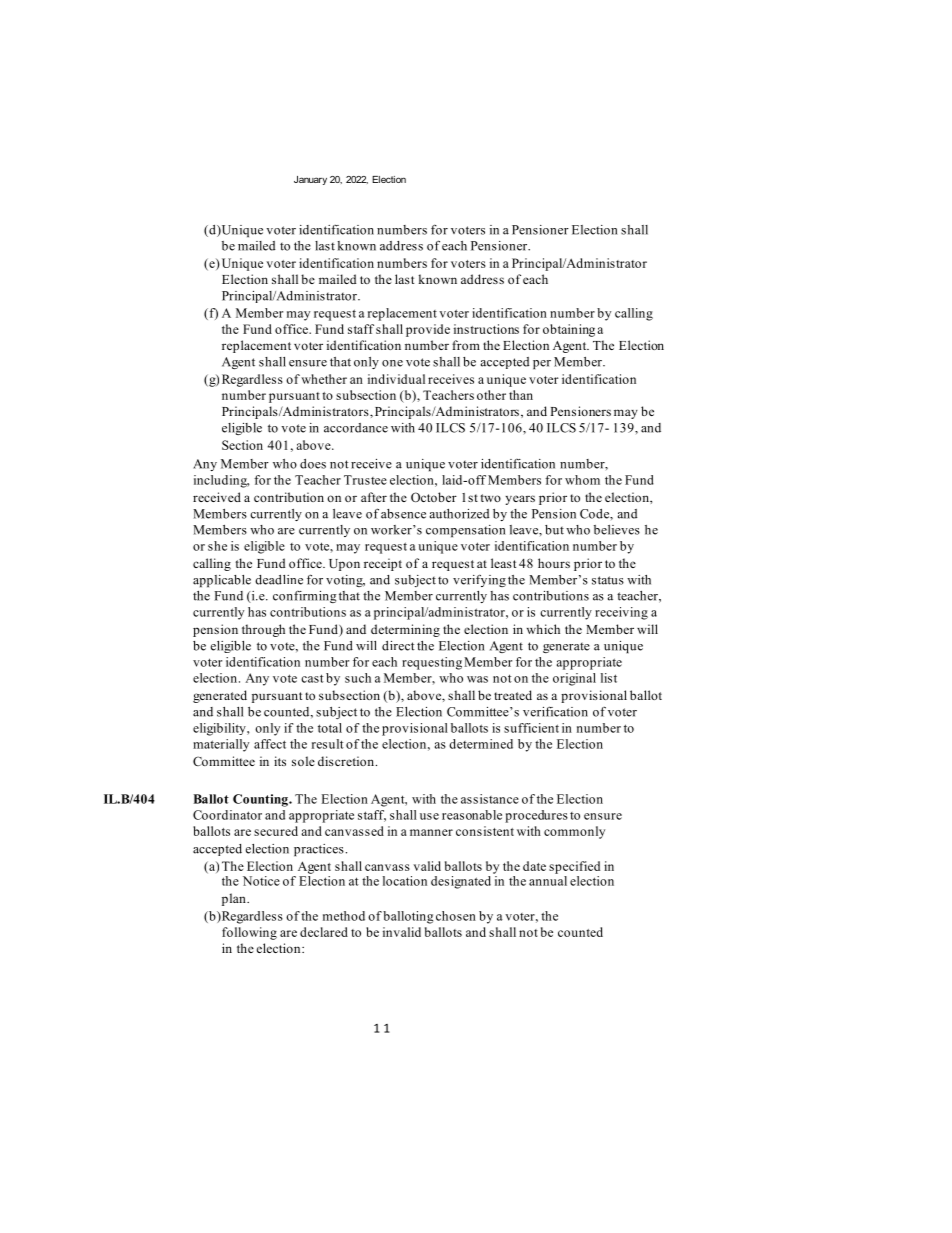 The width and height of the screenshot is (952, 1233). What do you see at coordinates (383, 564) in the screenshot?
I see `receipt` at bounding box center [383, 564].
